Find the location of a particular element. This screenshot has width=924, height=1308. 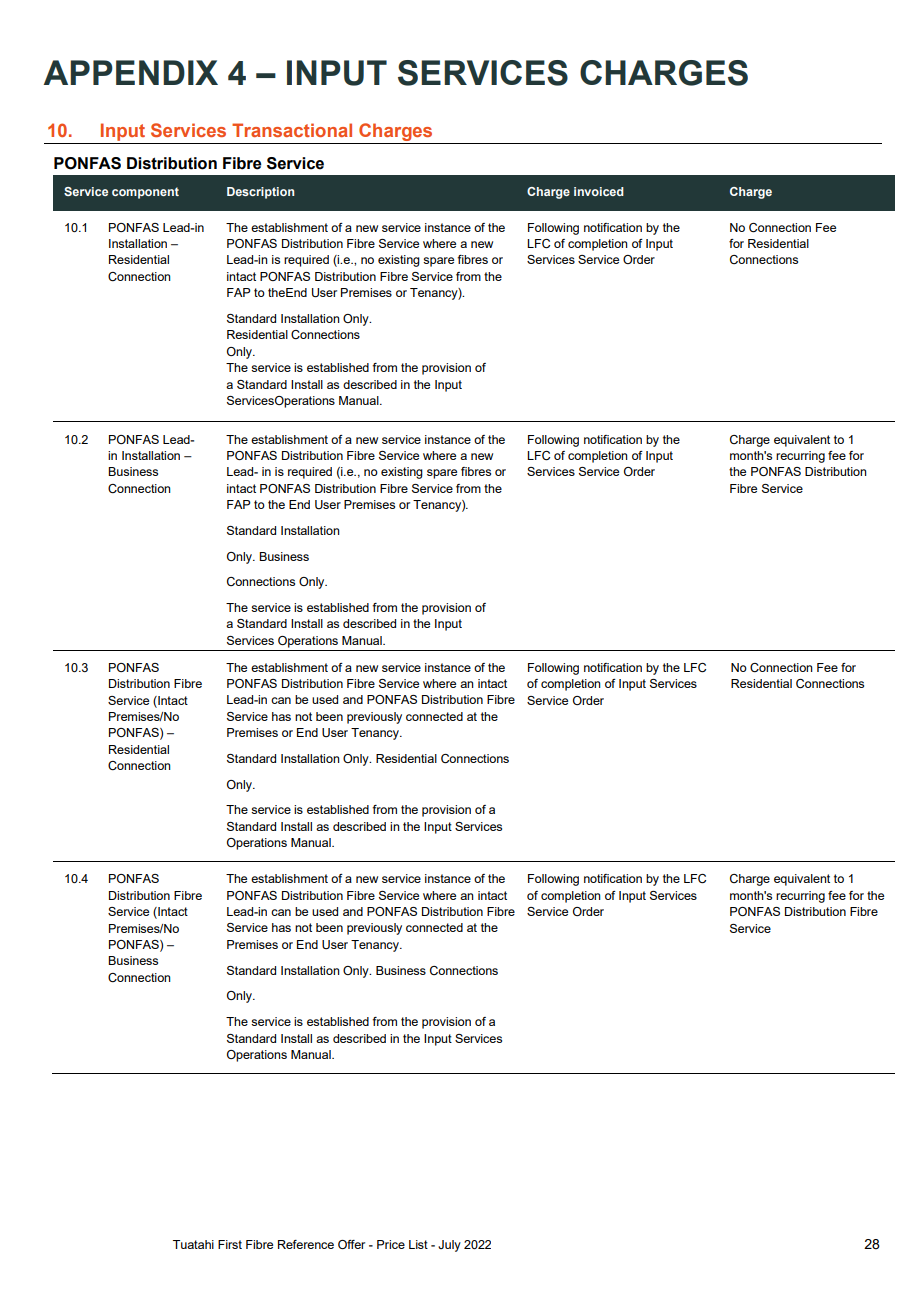

Transactional is located at coordinates (292, 130).
